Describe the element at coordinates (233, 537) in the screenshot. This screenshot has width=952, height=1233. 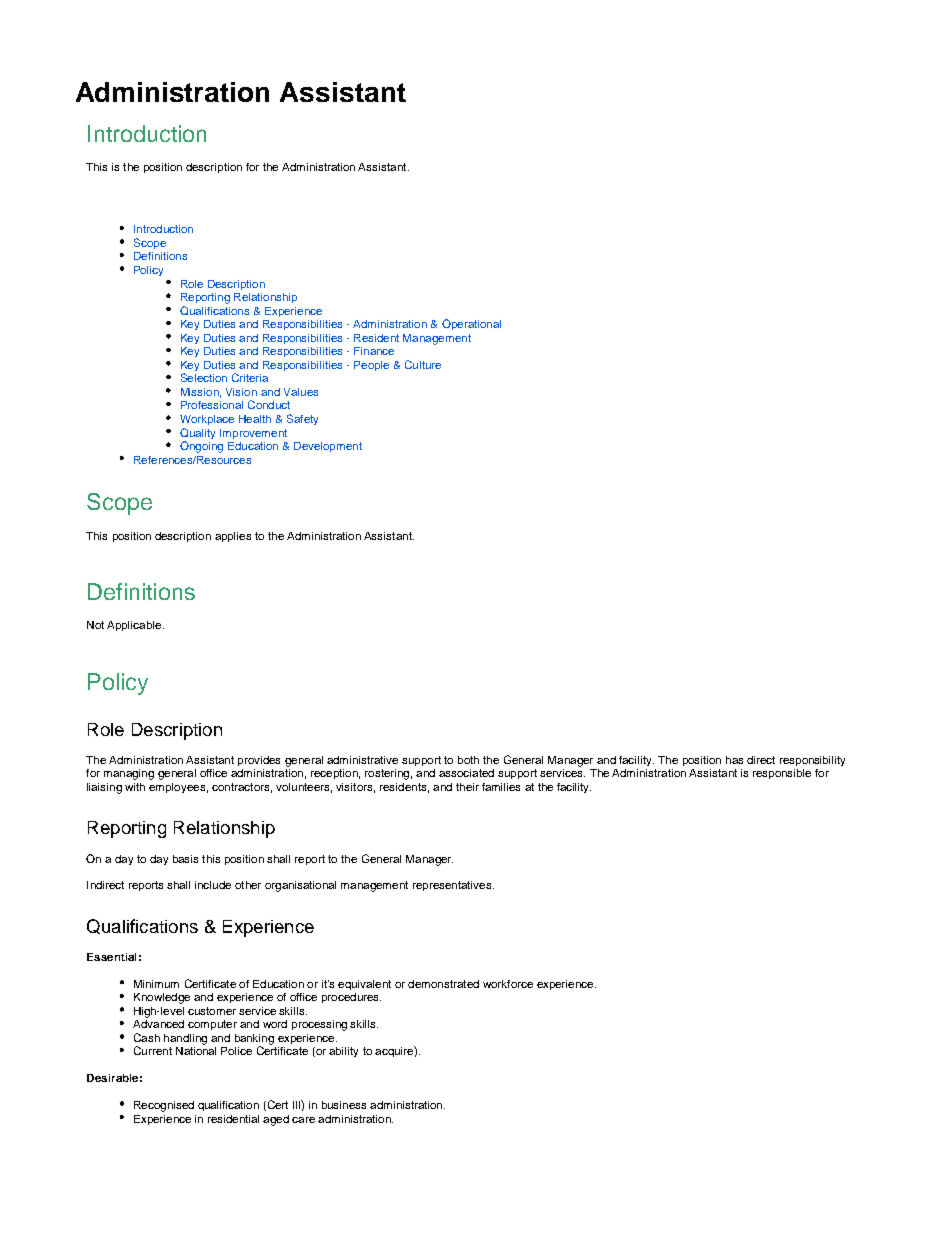
I see `applies` at that location.
